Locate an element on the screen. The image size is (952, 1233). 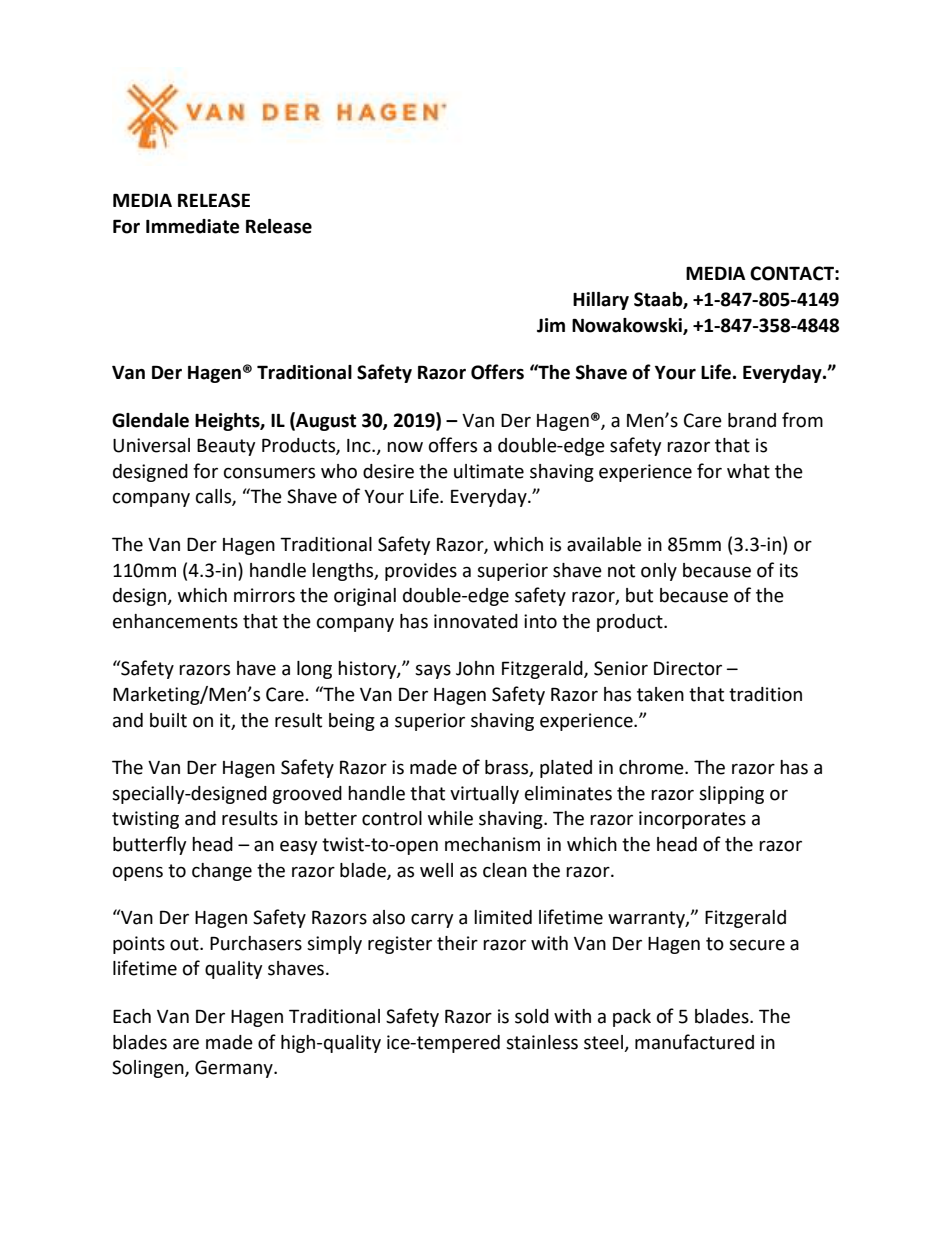
only is located at coordinates (659, 572).
